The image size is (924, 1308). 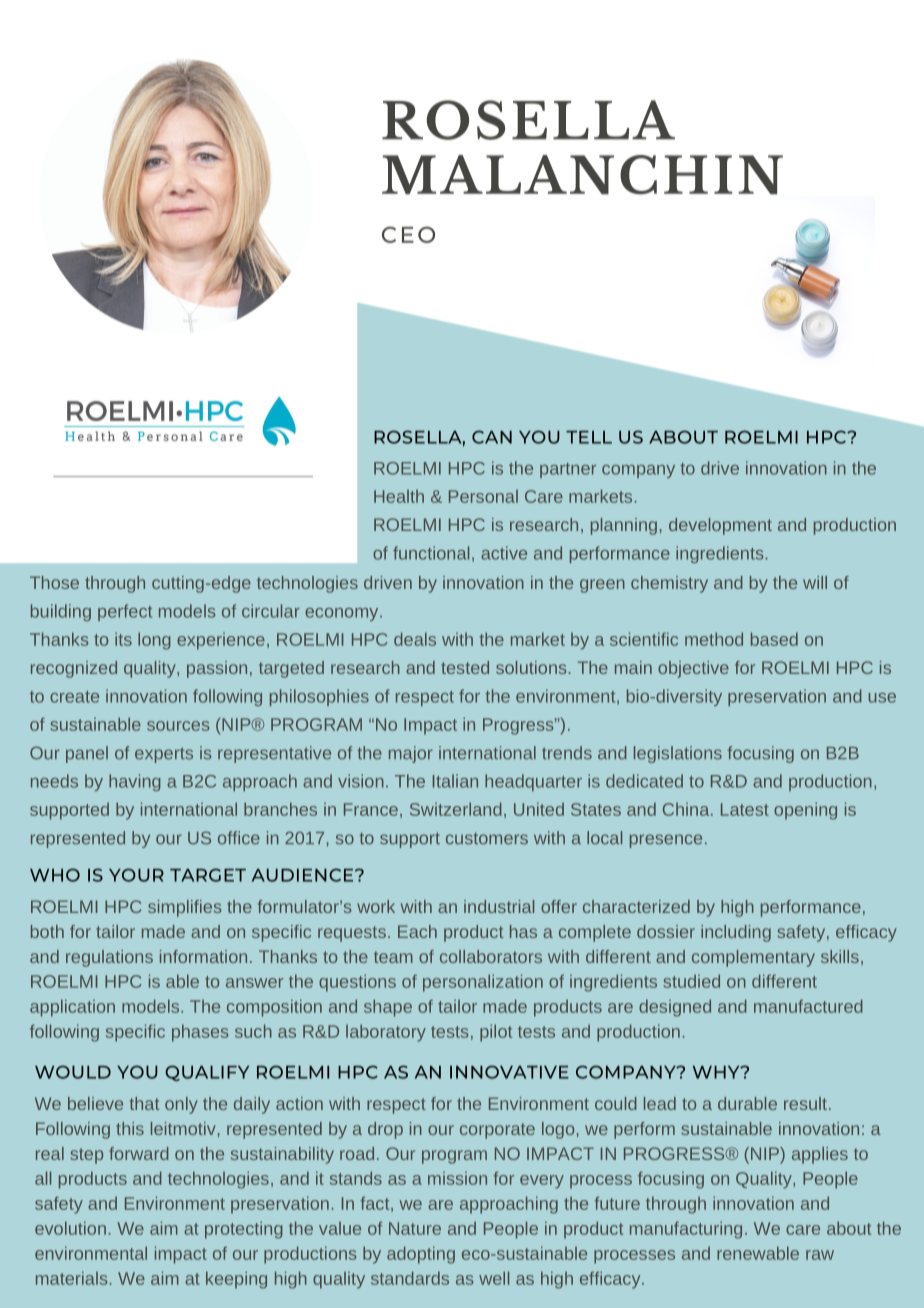 What do you see at coordinates (70, 1228) in the document?
I see `evolution` at bounding box center [70, 1228].
